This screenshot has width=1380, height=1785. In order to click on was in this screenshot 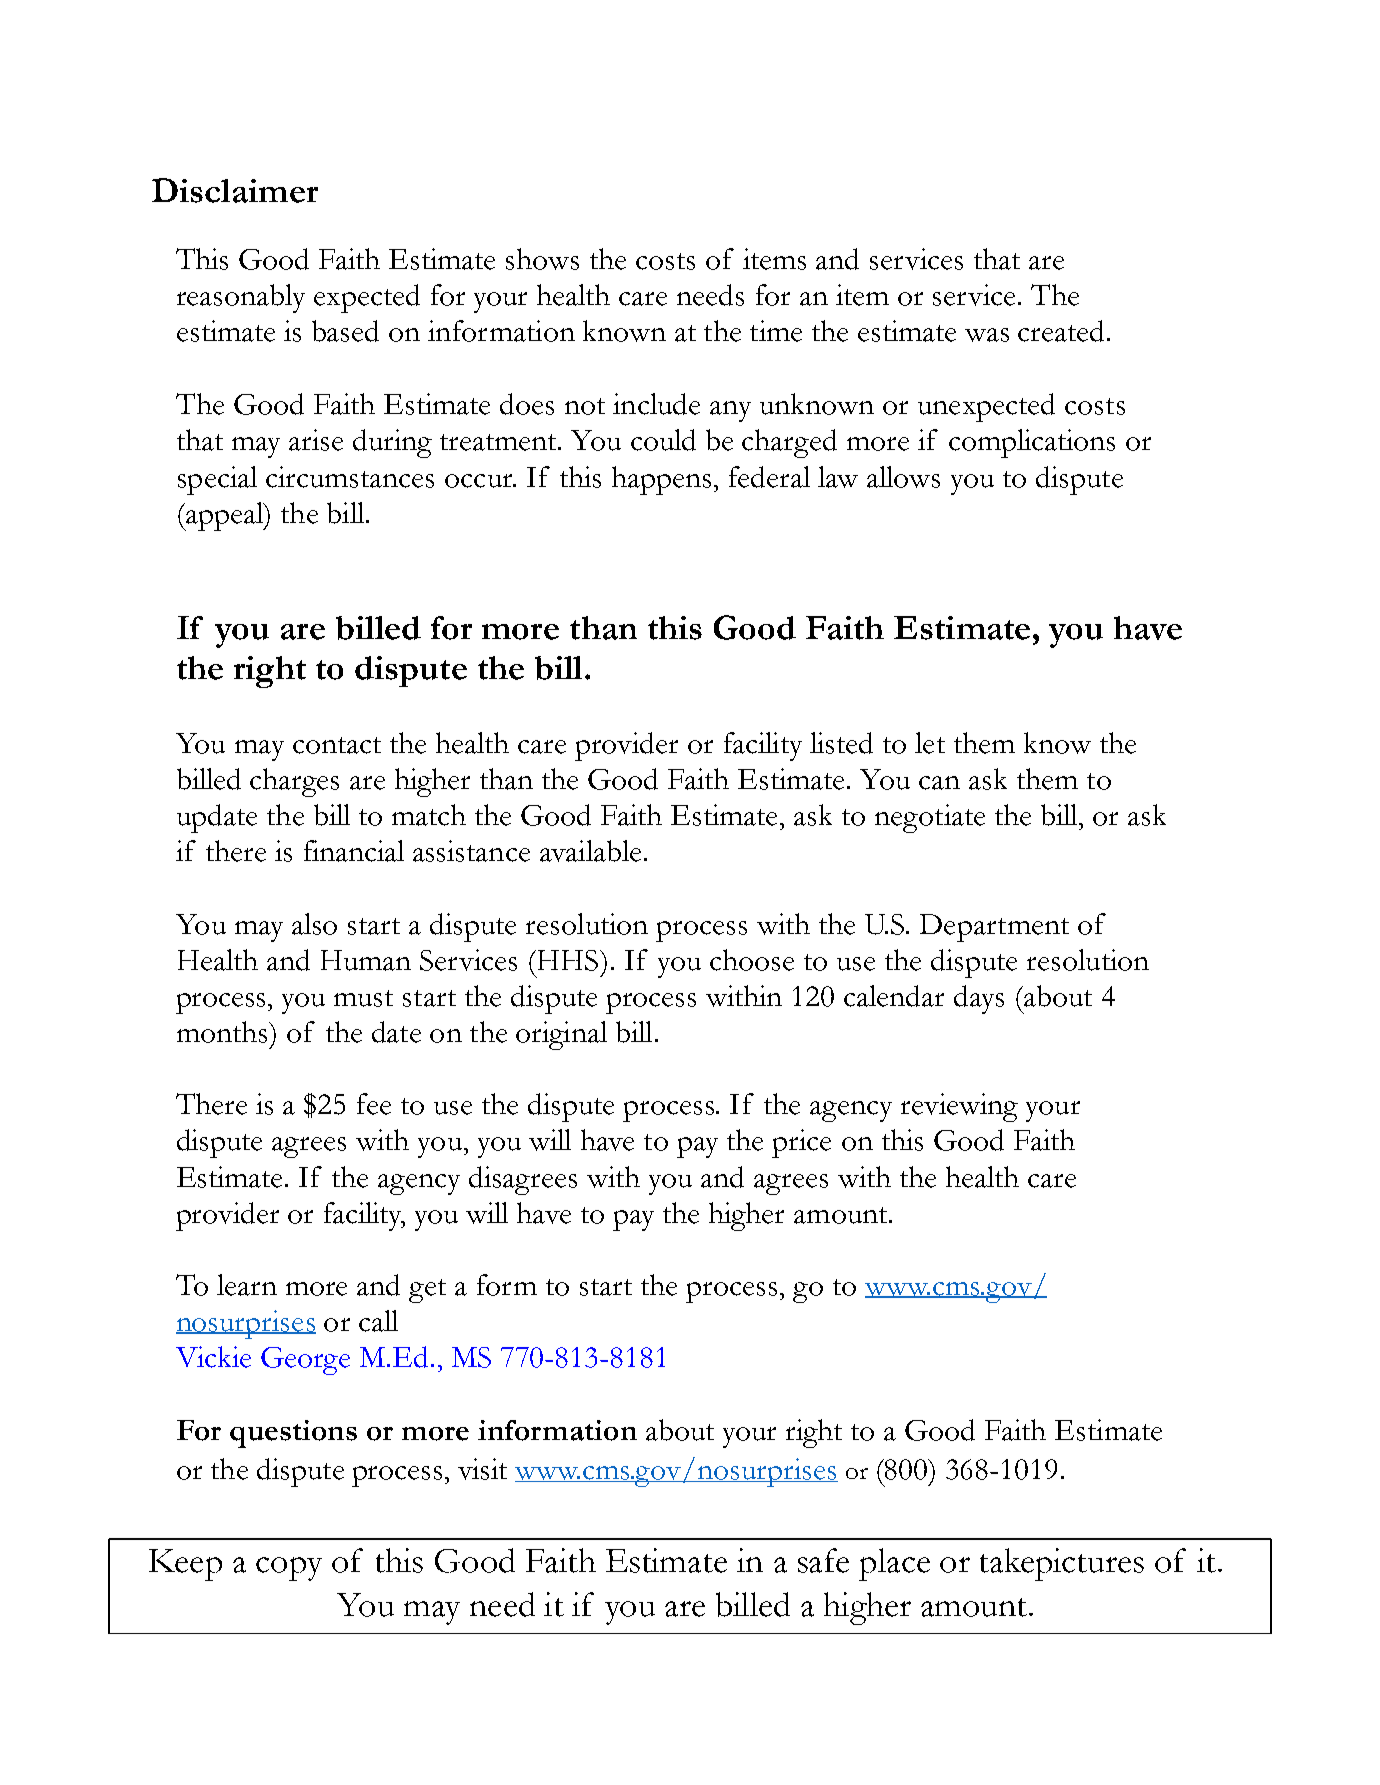, I will do `click(987, 335)`.
